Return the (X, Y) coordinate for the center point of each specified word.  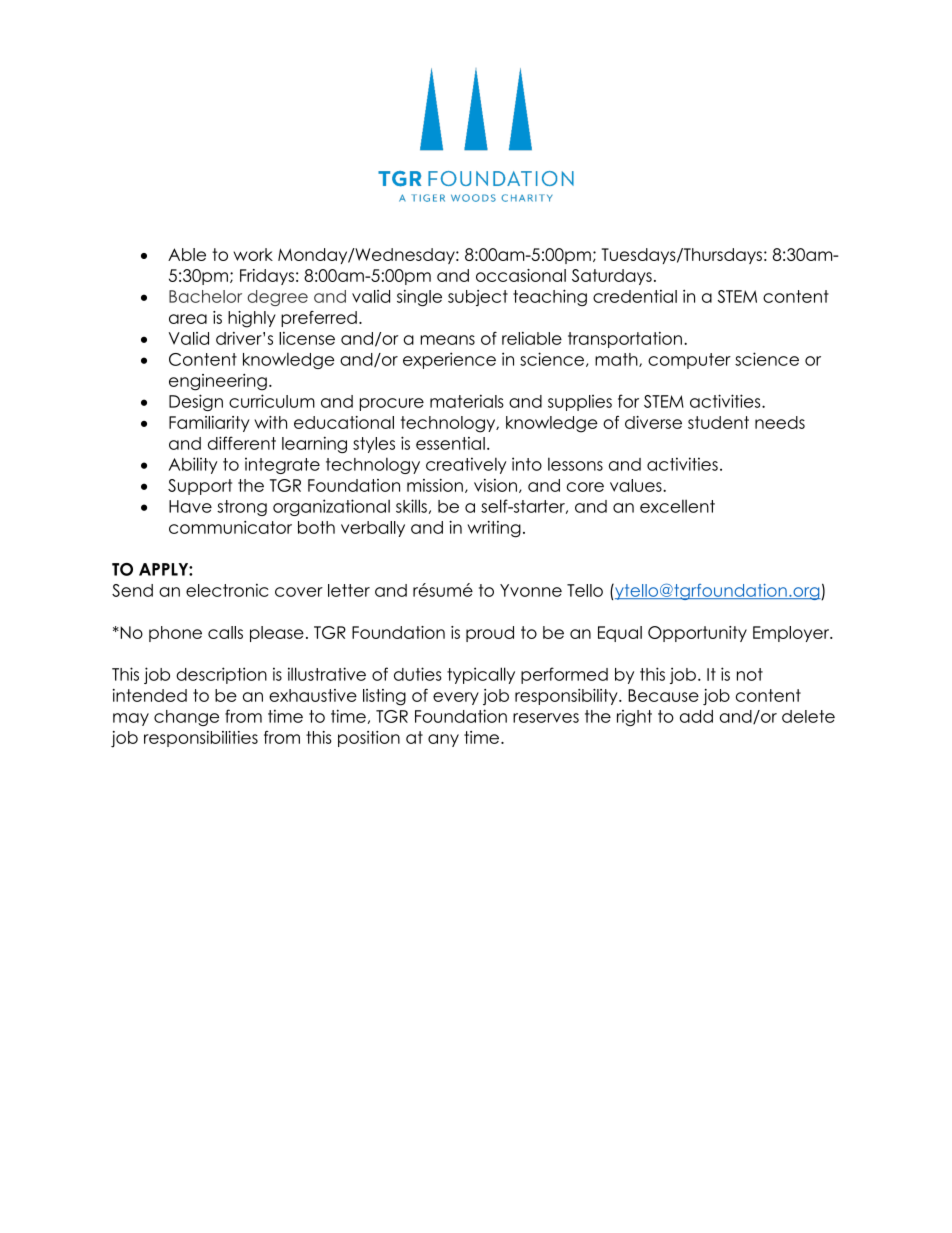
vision (495, 485)
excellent (677, 506)
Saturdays (612, 277)
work (253, 254)
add (696, 716)
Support (200, 487)
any (443, 740)
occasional (521, 275)
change (186, 718)
